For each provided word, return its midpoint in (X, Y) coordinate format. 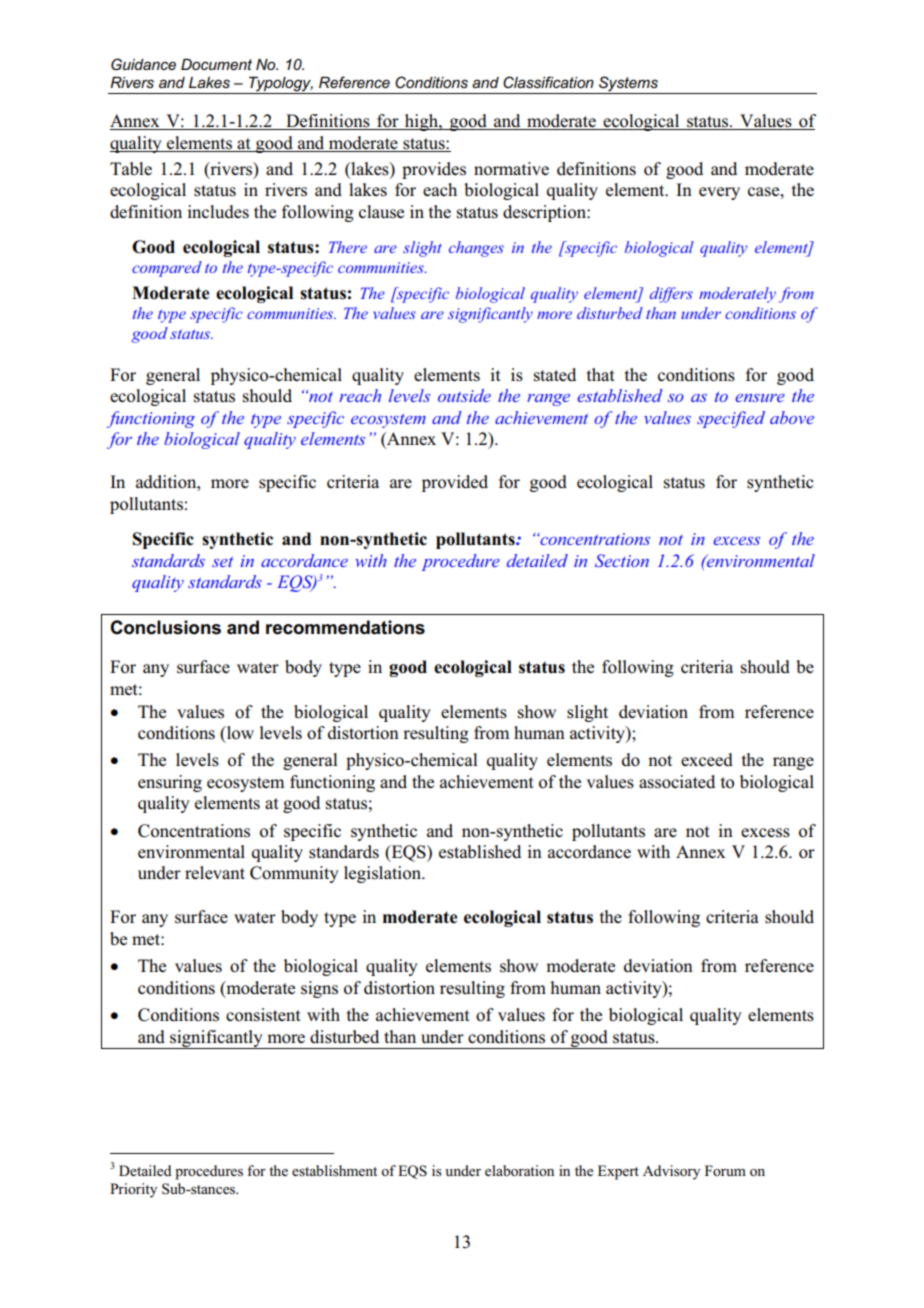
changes (476, 249)
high (421, 122)
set (222, 562)
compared (167, 269)
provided (455, 483)
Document (216, 64)
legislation (383, 874)
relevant (215, 872)
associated (677, 782)
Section (622, 560)
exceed (707, 760)
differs (671, 295)
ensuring (170, 783)
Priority (133, 1190)
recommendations (345, 627)
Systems (628, 85)
